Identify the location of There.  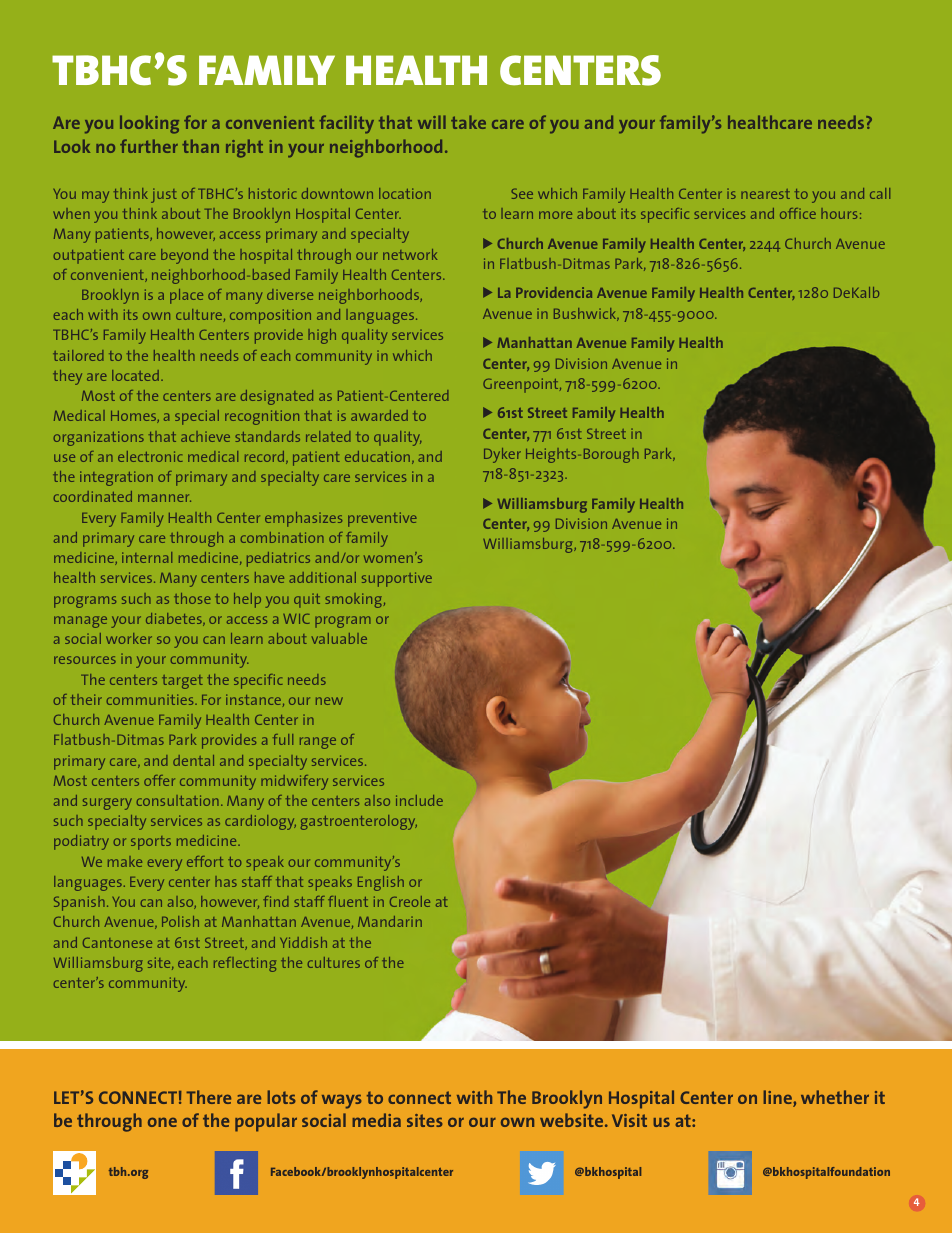
(208, 1097).
